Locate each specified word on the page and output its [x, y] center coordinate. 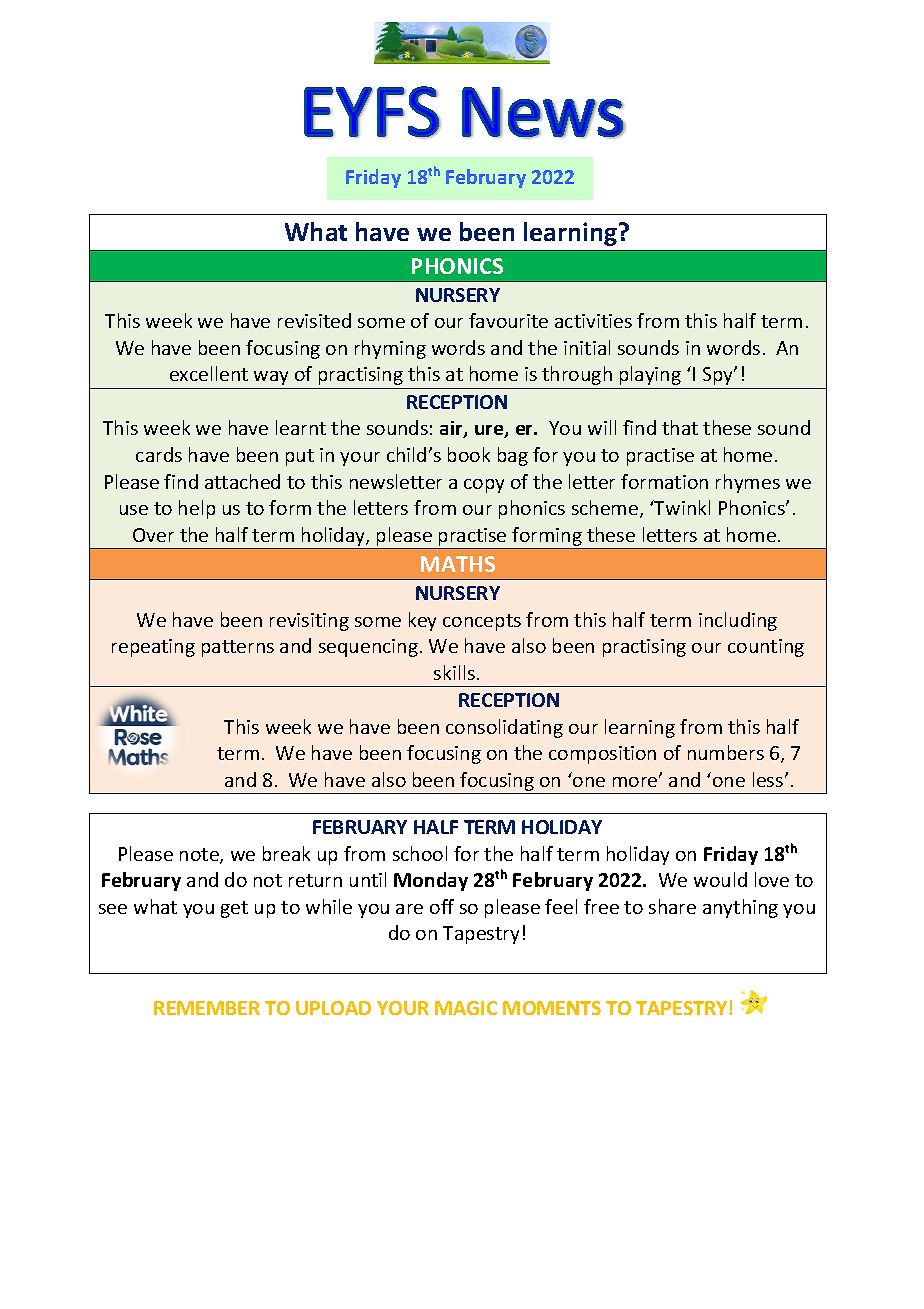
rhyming [390, 349]
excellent [209, 373]
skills [456, 672]
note [200, 856]
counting [766, 648]
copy [484, 486]
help [197, 509]
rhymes [748, 483]
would [720, 879]
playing [650, 375]
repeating [153, 648]
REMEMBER [207, 1008]
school [420, 853]
